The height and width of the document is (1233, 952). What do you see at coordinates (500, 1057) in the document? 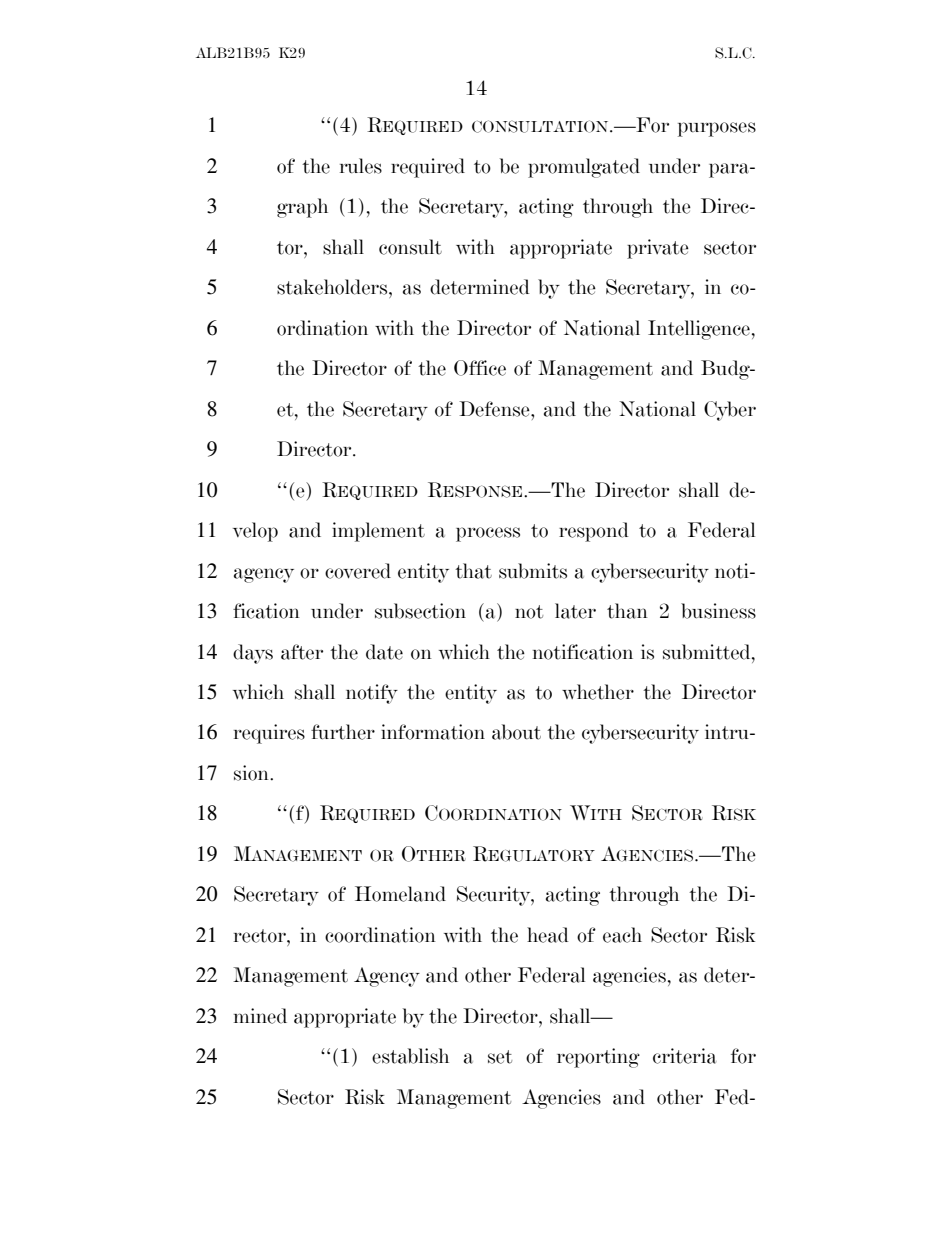
I see `set` at bounding box center [500, 1057].
